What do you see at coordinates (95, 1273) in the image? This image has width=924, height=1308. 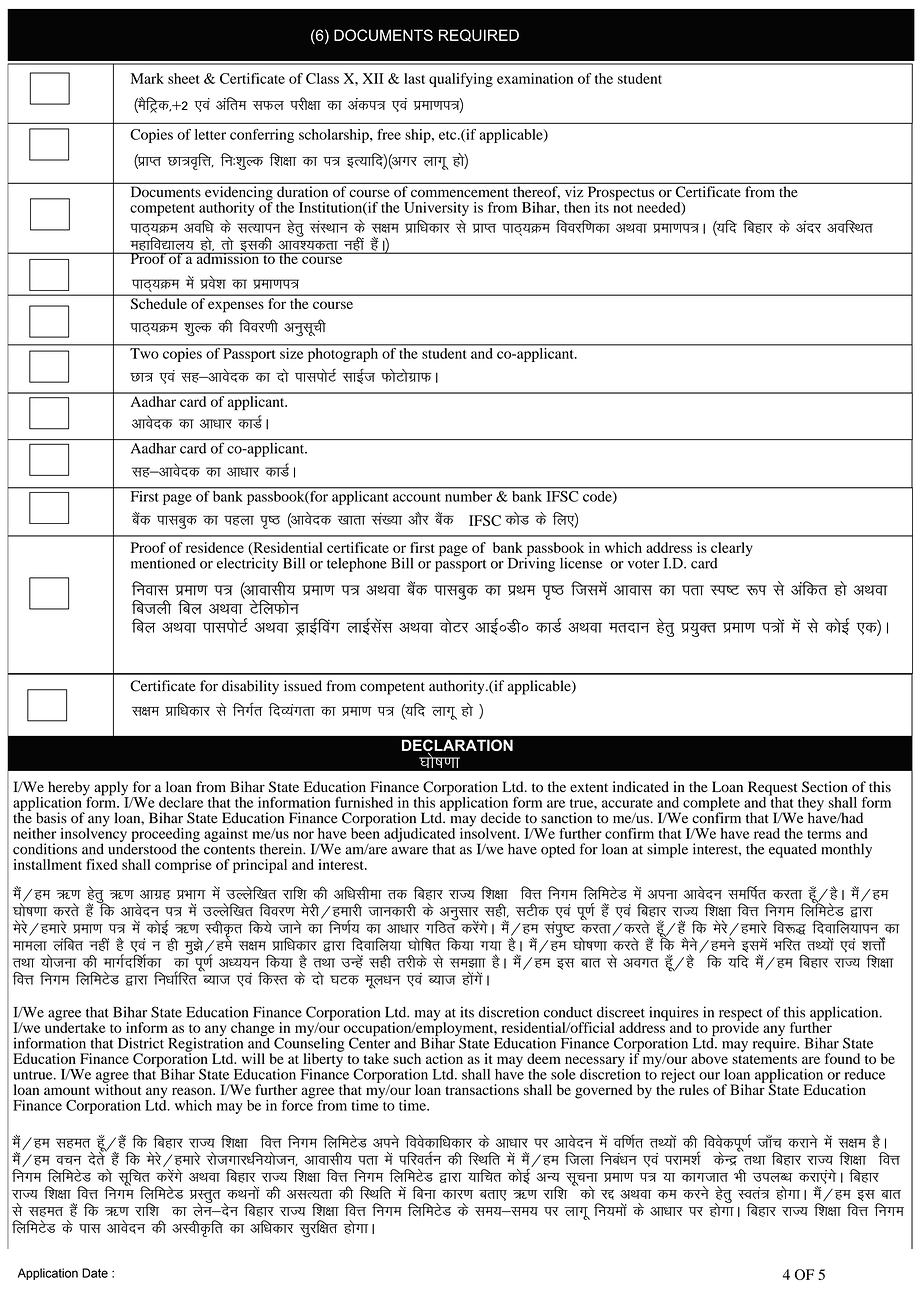 I see `Date` at bounding box center [95, 1273].
